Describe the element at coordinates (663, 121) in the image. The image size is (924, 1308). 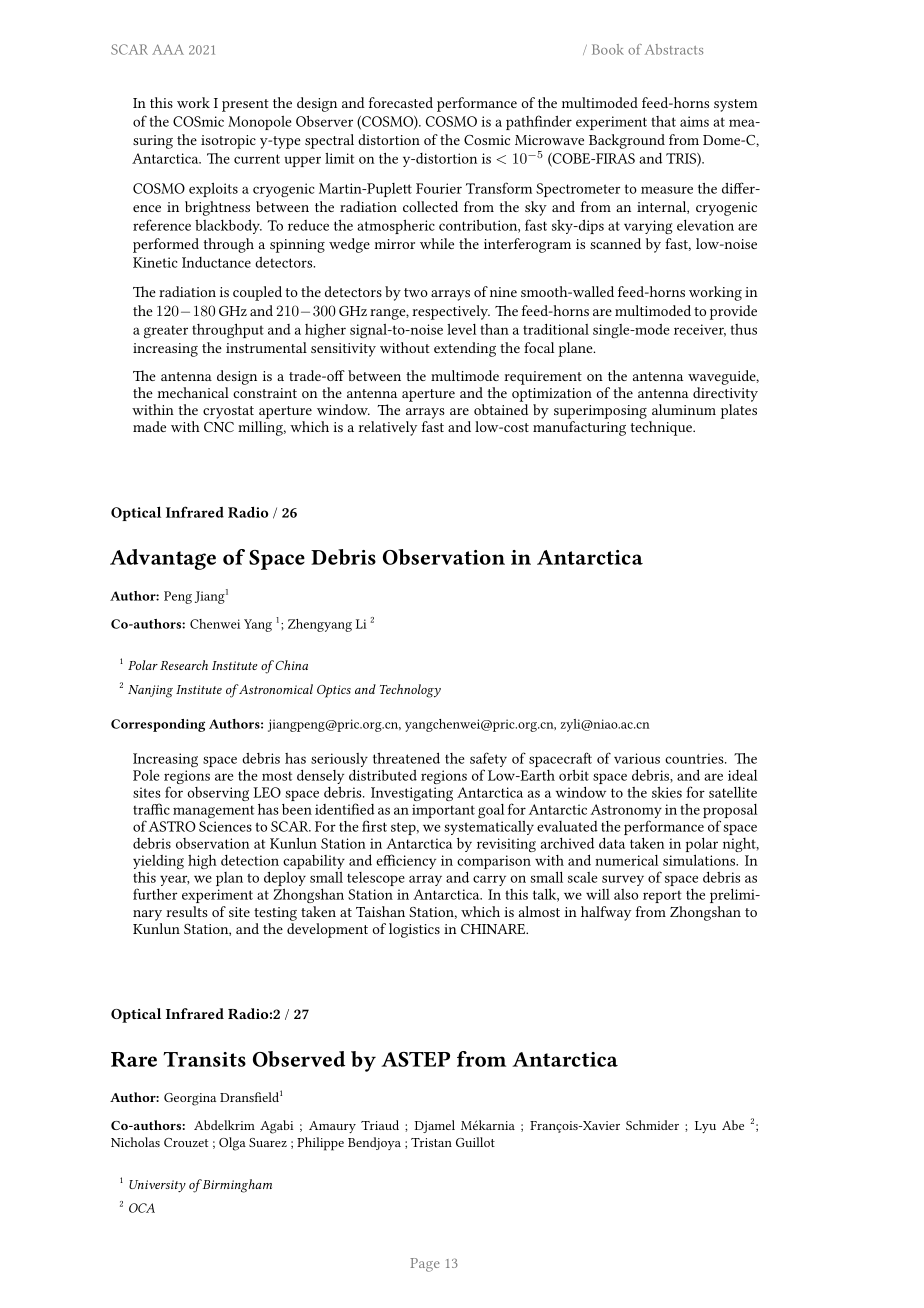
I see `that` at that location.
